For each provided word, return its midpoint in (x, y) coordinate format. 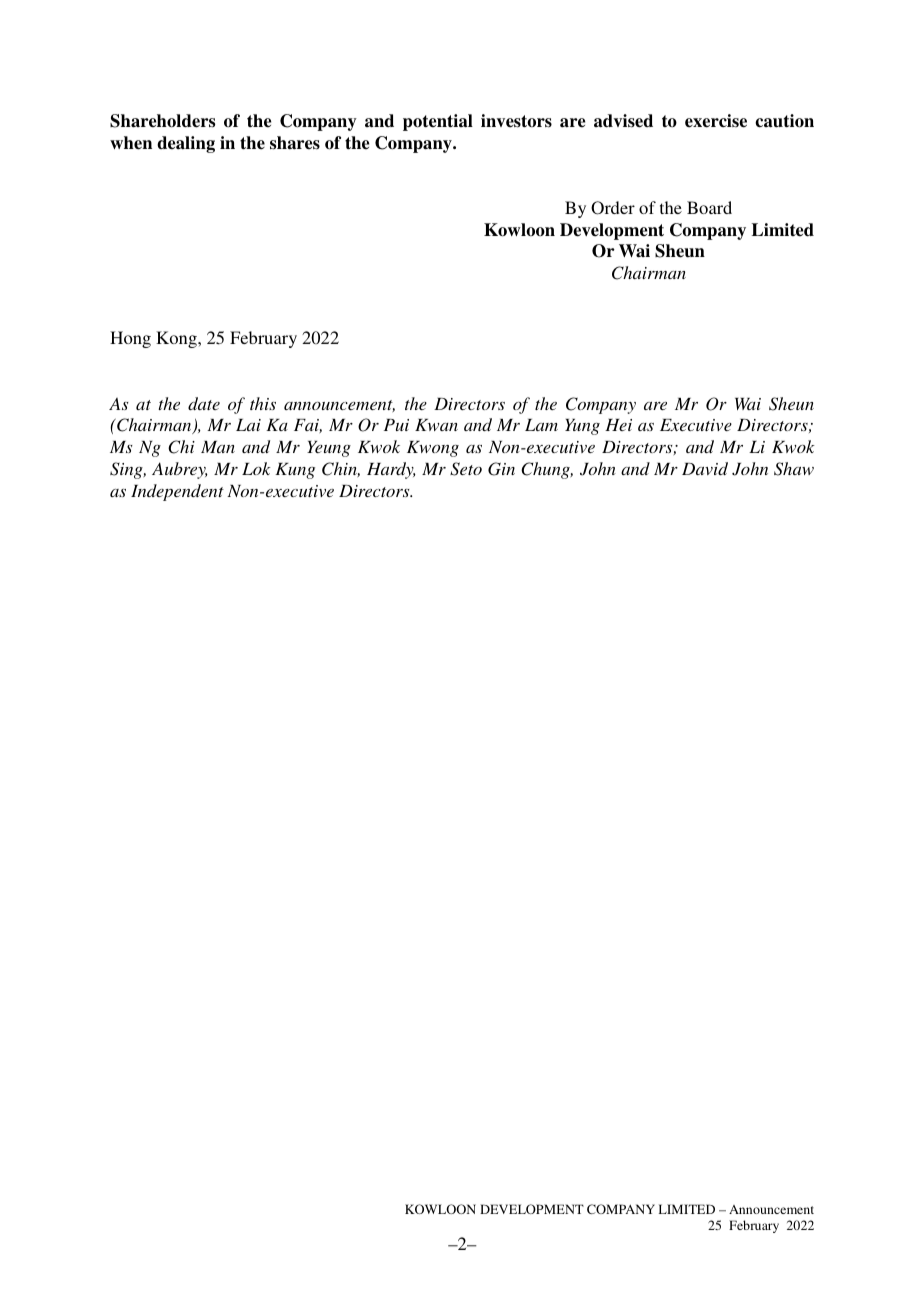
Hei (618, 425)
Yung (582, 427)
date (204, 403)
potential (438, 122)
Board (709, 207)
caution (784, 121)
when (131, 143)
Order (613, 208)
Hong (130, 339)
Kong (177, 339)
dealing (186, 144)
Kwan (436, 425)
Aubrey (180, 470)
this (263, 403)
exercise (716, 121)
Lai (248, 425)
